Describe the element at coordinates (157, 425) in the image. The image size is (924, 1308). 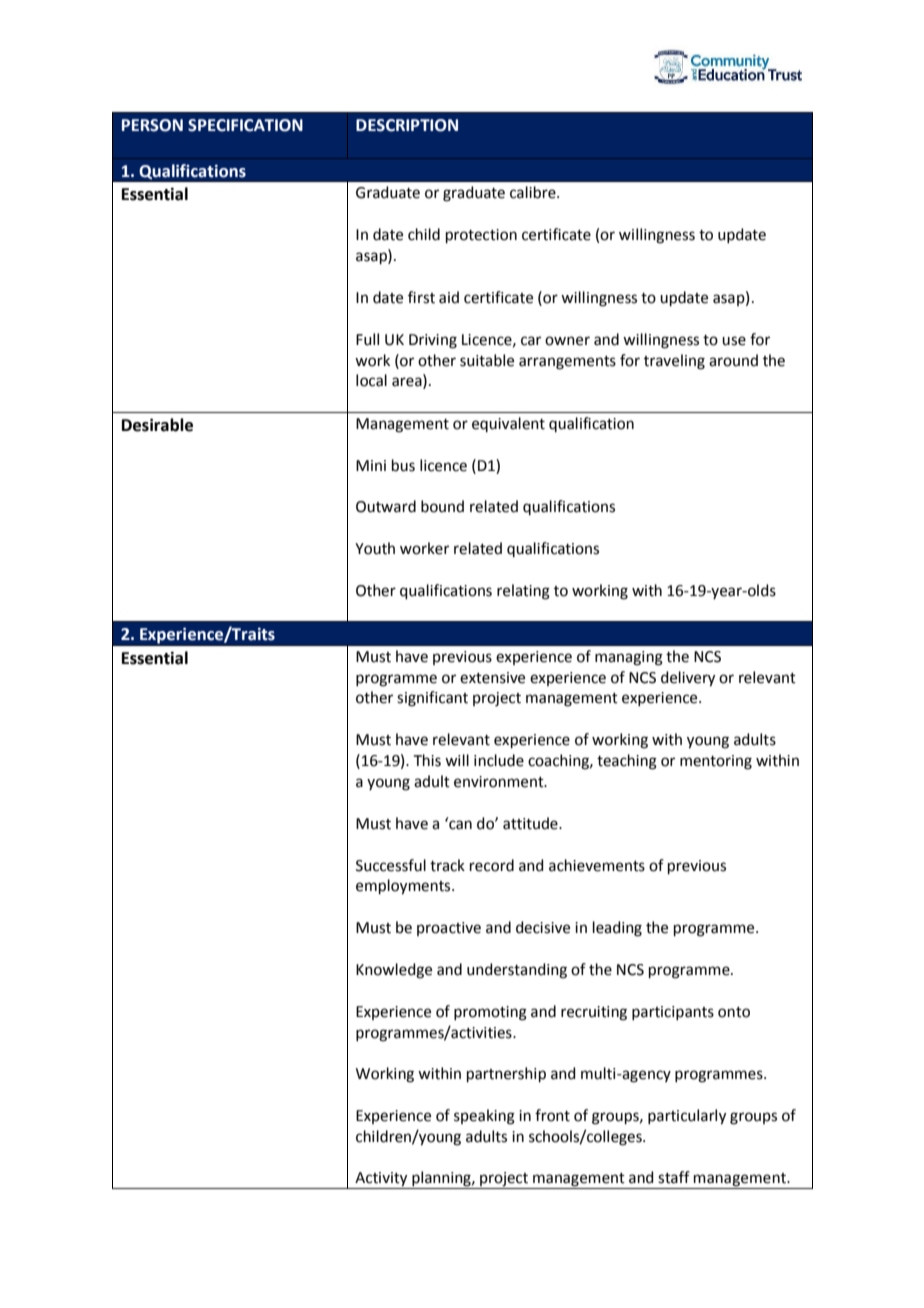
I see `Desirable` at that location.
